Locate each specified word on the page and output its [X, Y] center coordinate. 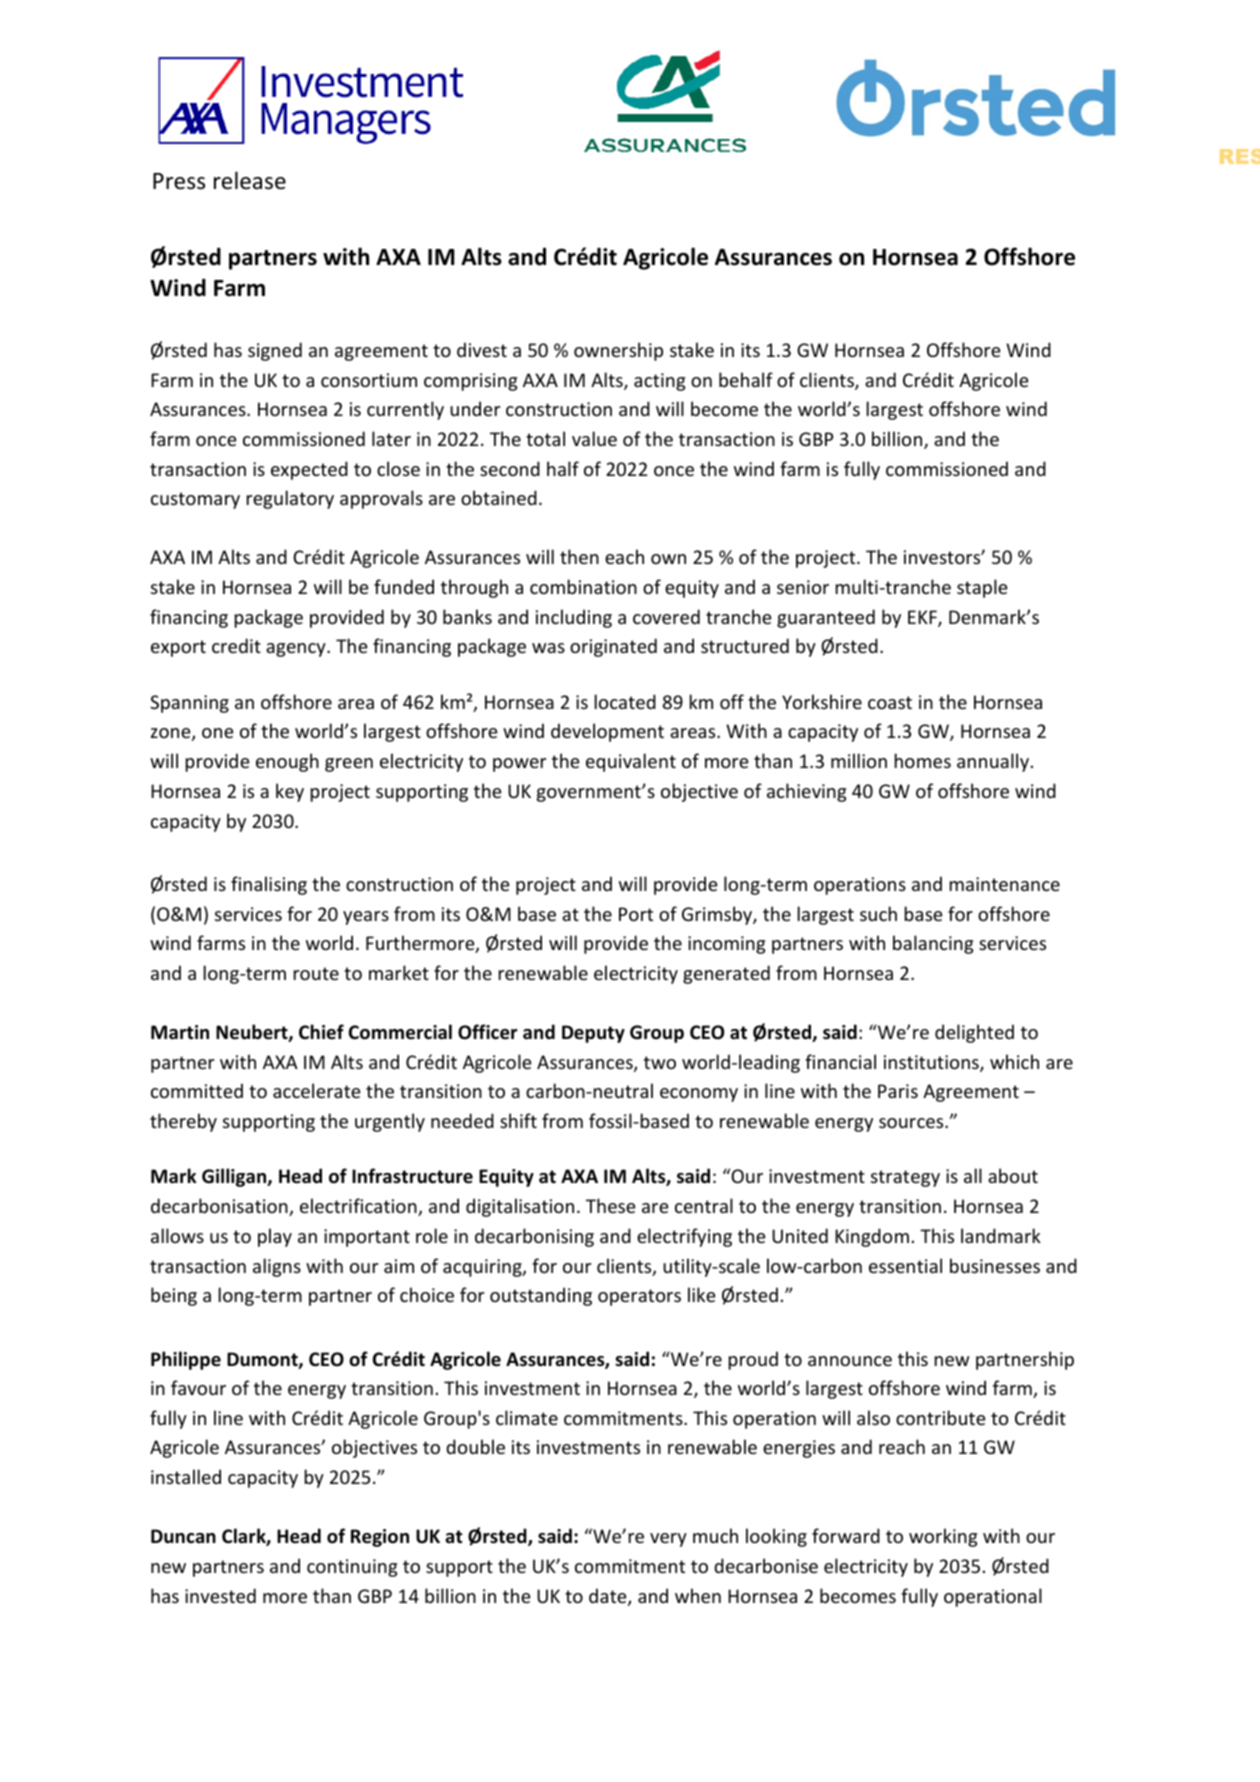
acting [659, 382]
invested [220, 1595]
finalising [269, 885]
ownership [618, 351]
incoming [726, 945]
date [609, 1597]
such [878, 913]
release [250, 180]
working [943, 1537]
